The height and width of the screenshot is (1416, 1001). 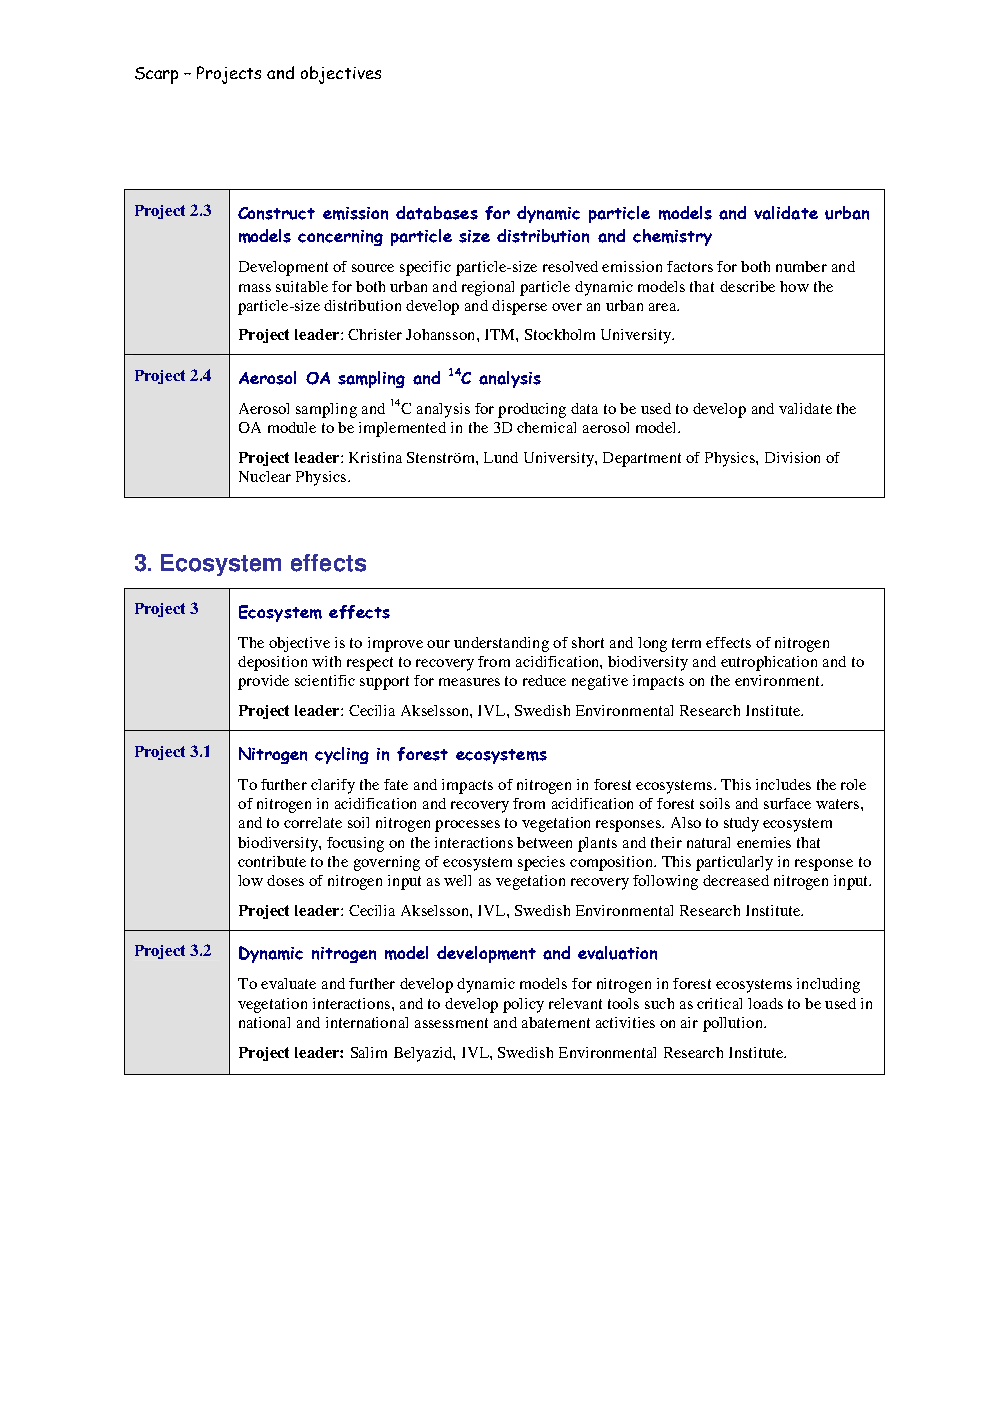 What do you see at coordinates (326, 661) in the screenshot?
I see `with` at bounding box center [326, 661].
